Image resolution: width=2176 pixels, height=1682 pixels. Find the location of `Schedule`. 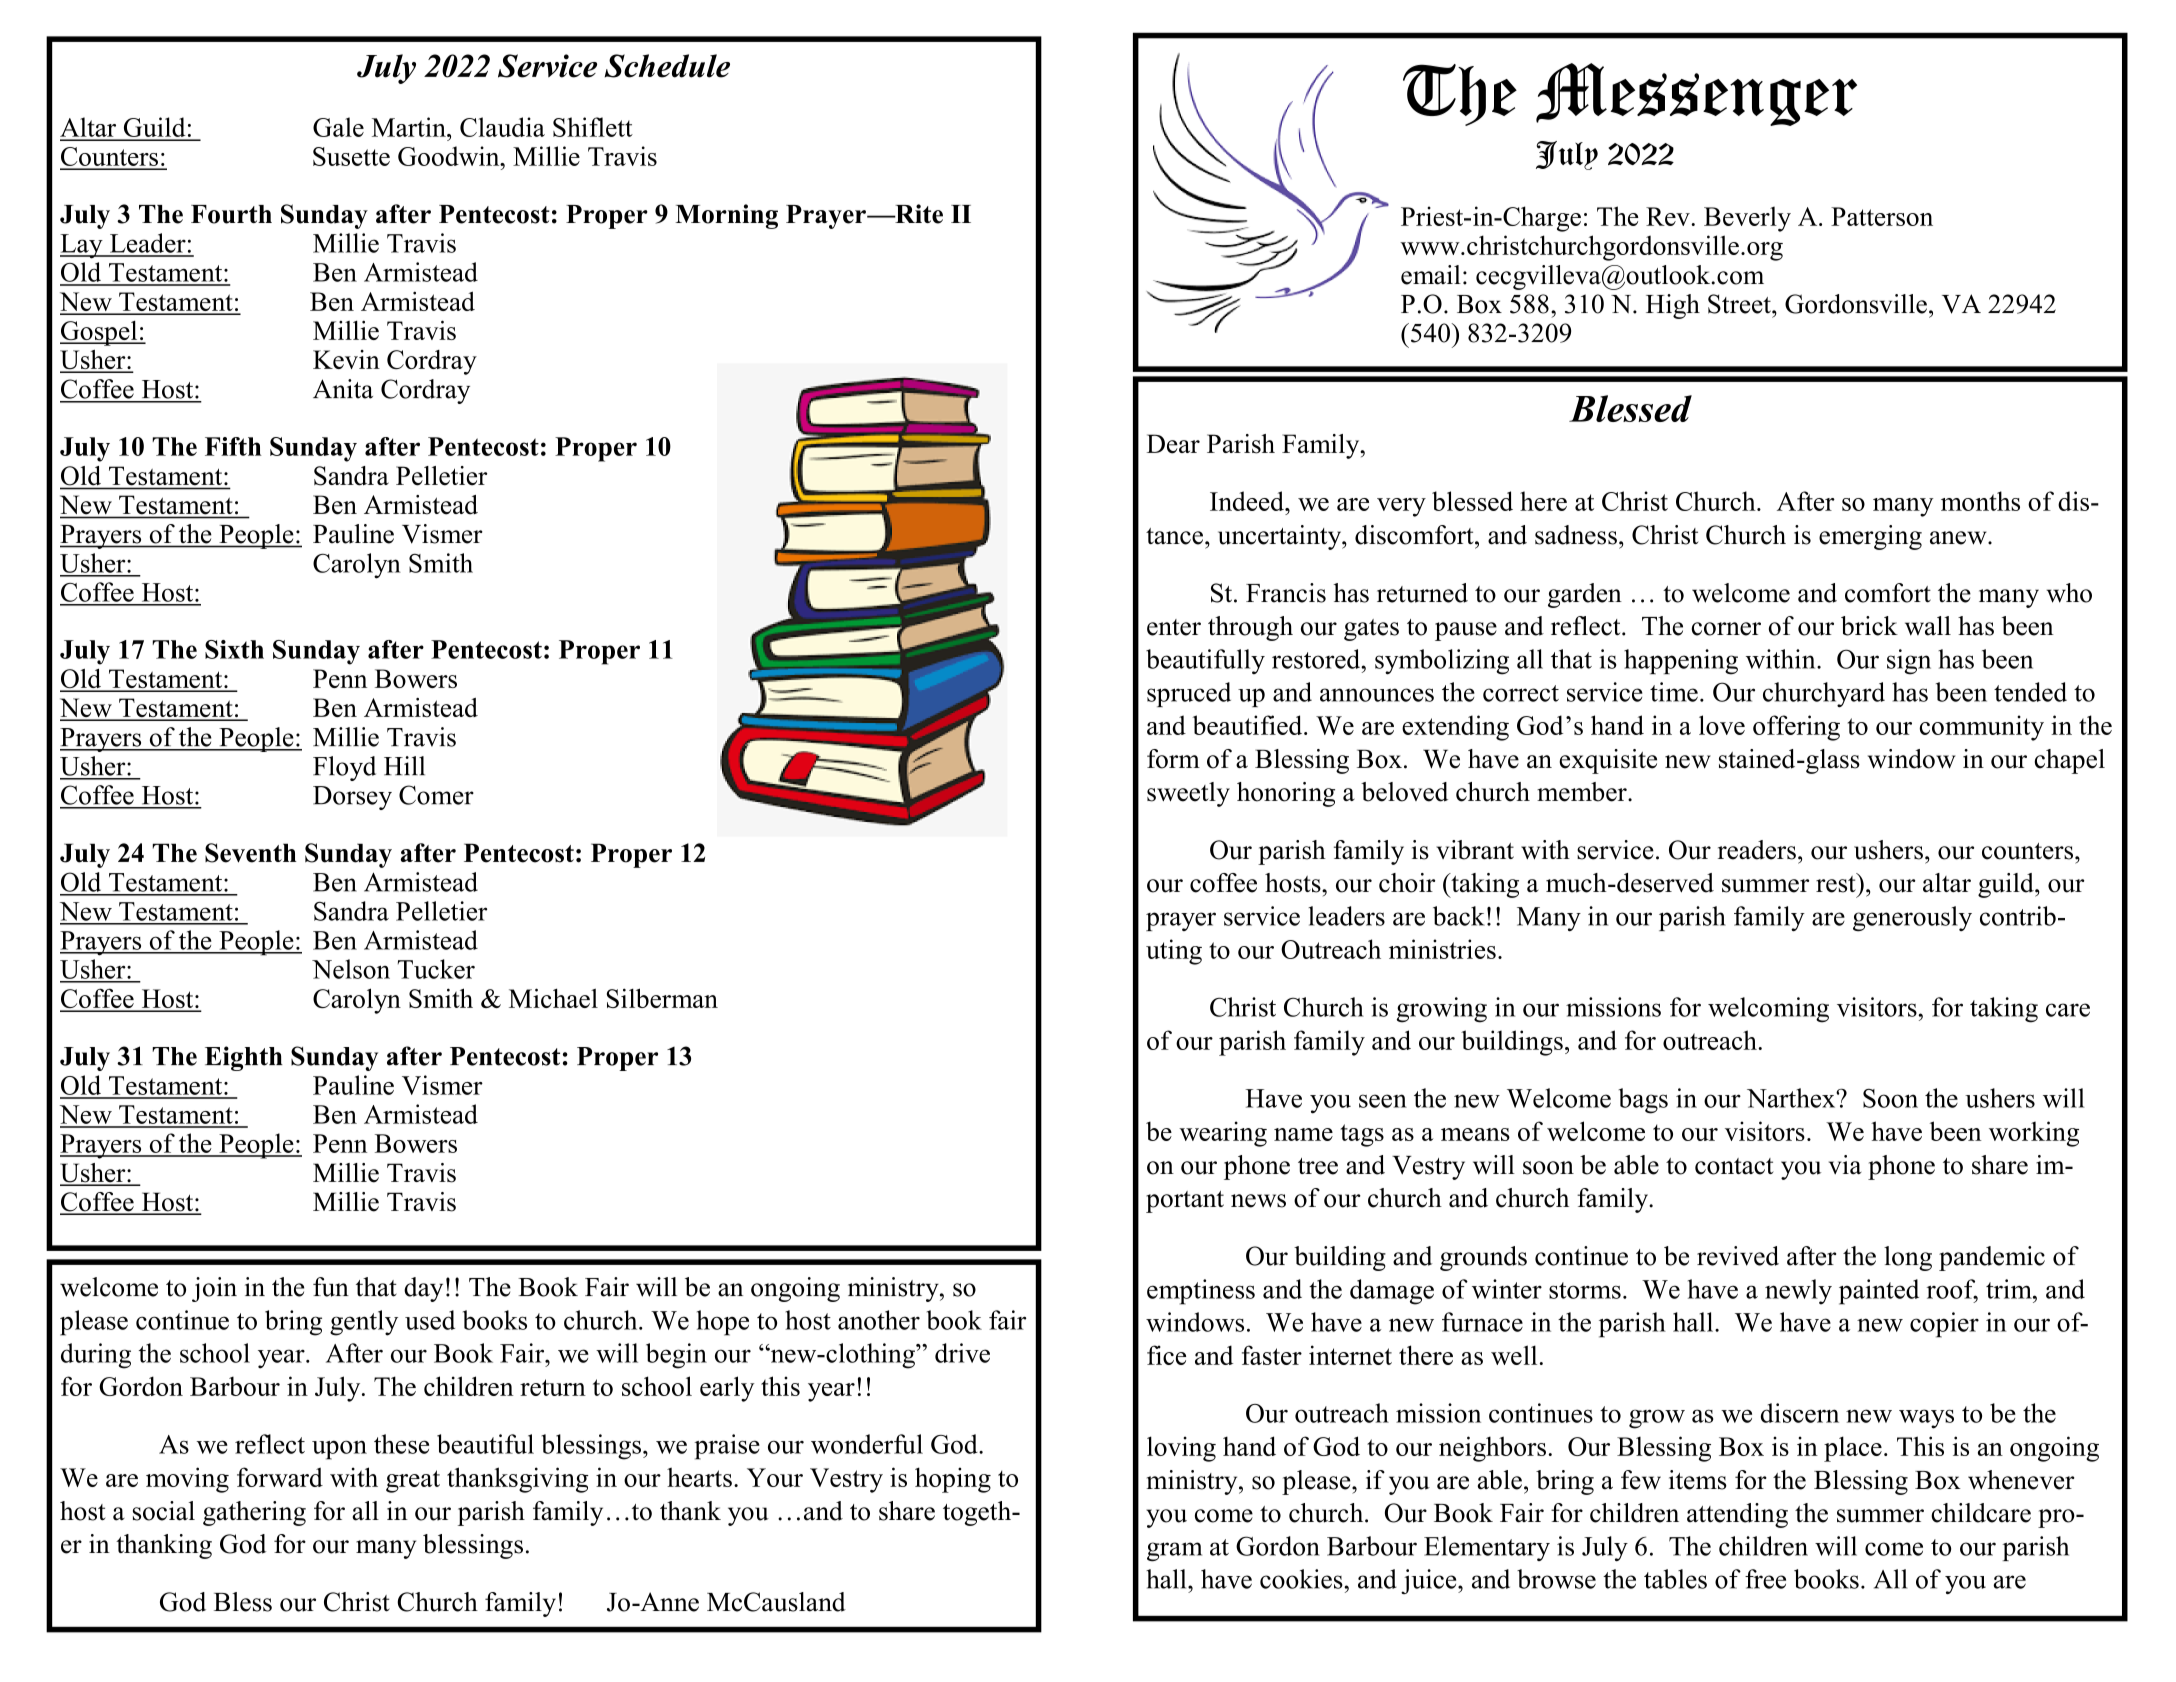

Schedule is located at coordinates (667, 66).
